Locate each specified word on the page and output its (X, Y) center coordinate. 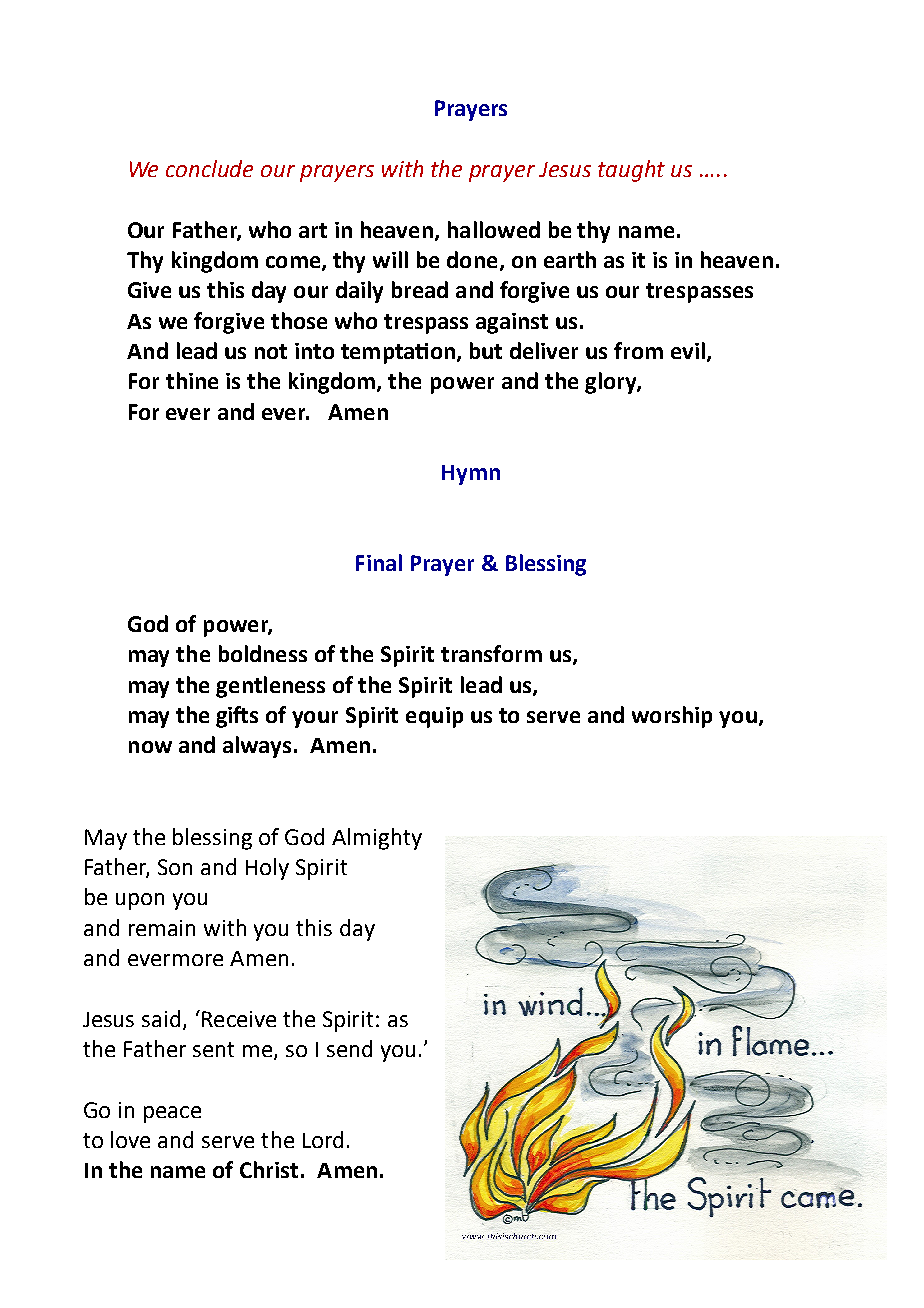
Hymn (471, 475)
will (390, 259)
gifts (237, 717)
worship (672, 717)
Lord (323, 1139)
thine (192, 380)
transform (491, 653)
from (638, 350)
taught (631, 171)
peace (172, 1114)
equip (434, 717)
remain (162, 928)
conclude (209, 168)
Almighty (377, 839)
